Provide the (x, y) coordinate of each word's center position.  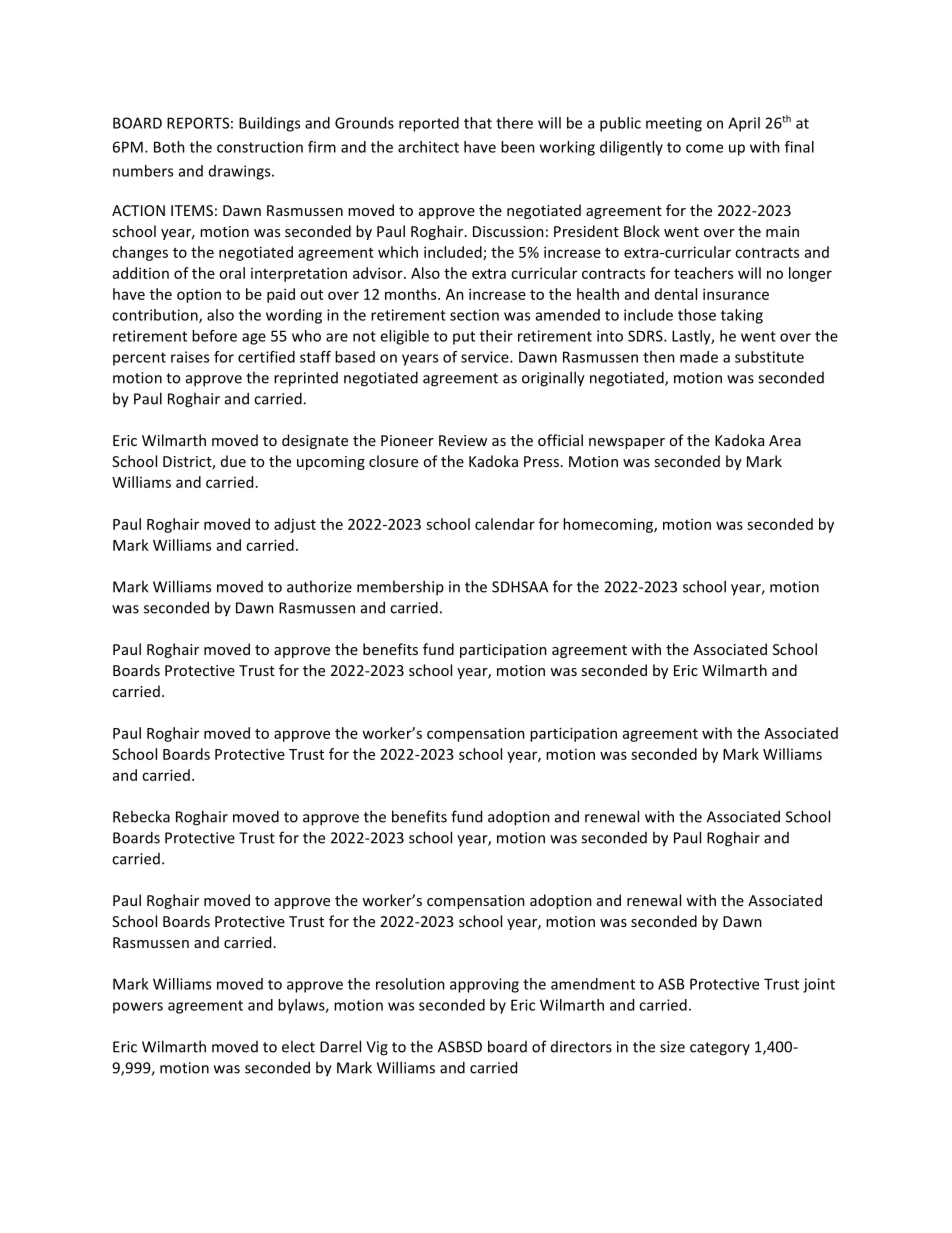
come (704, 148)
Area (785, 440)
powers (138, 1008)
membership (400, 588)
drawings (241, 172)
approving (484, 985)
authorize (319, 586)
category (720, 1049)
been (518, 147)
